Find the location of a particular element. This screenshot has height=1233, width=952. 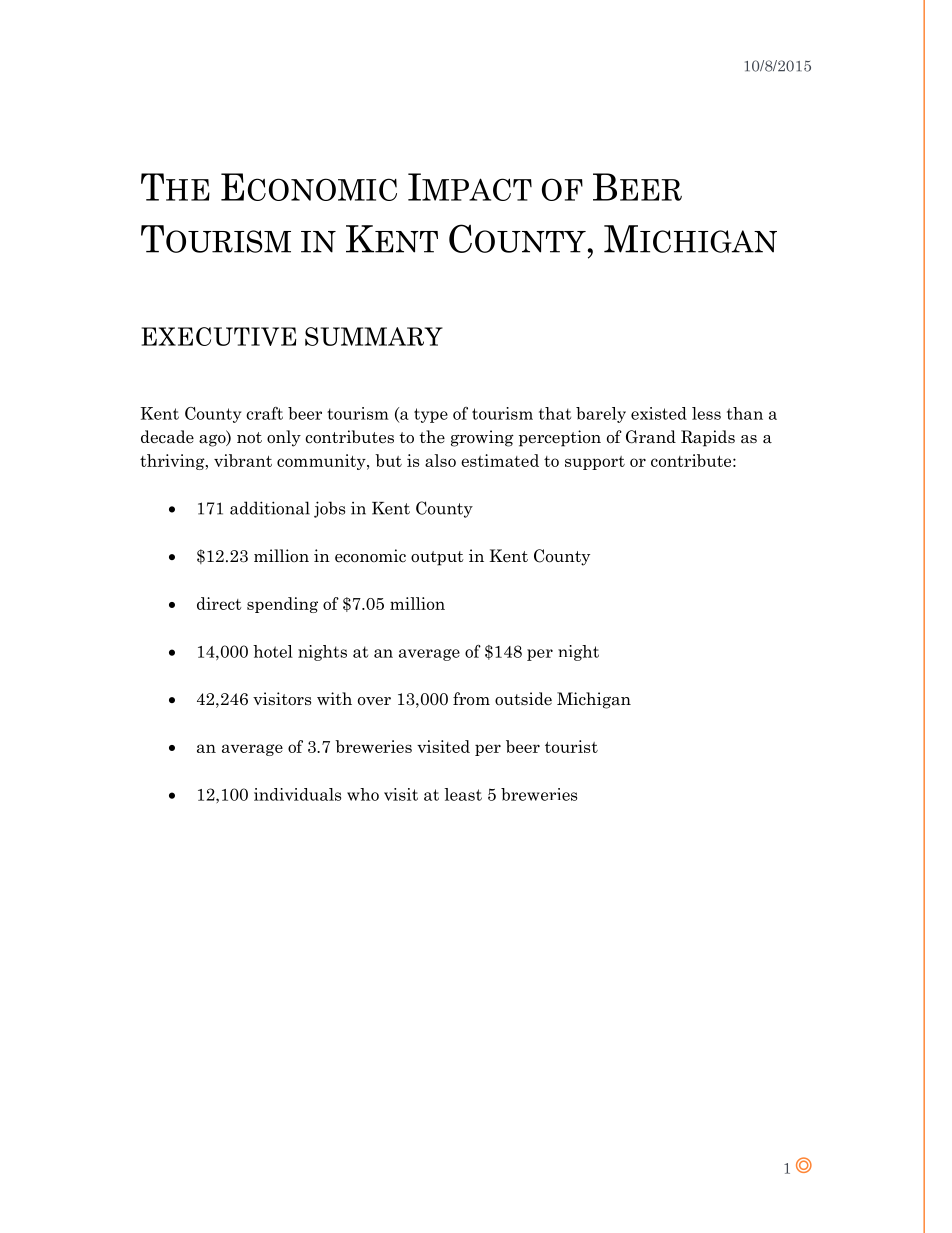

additional is located at coordinates (270, 508).
